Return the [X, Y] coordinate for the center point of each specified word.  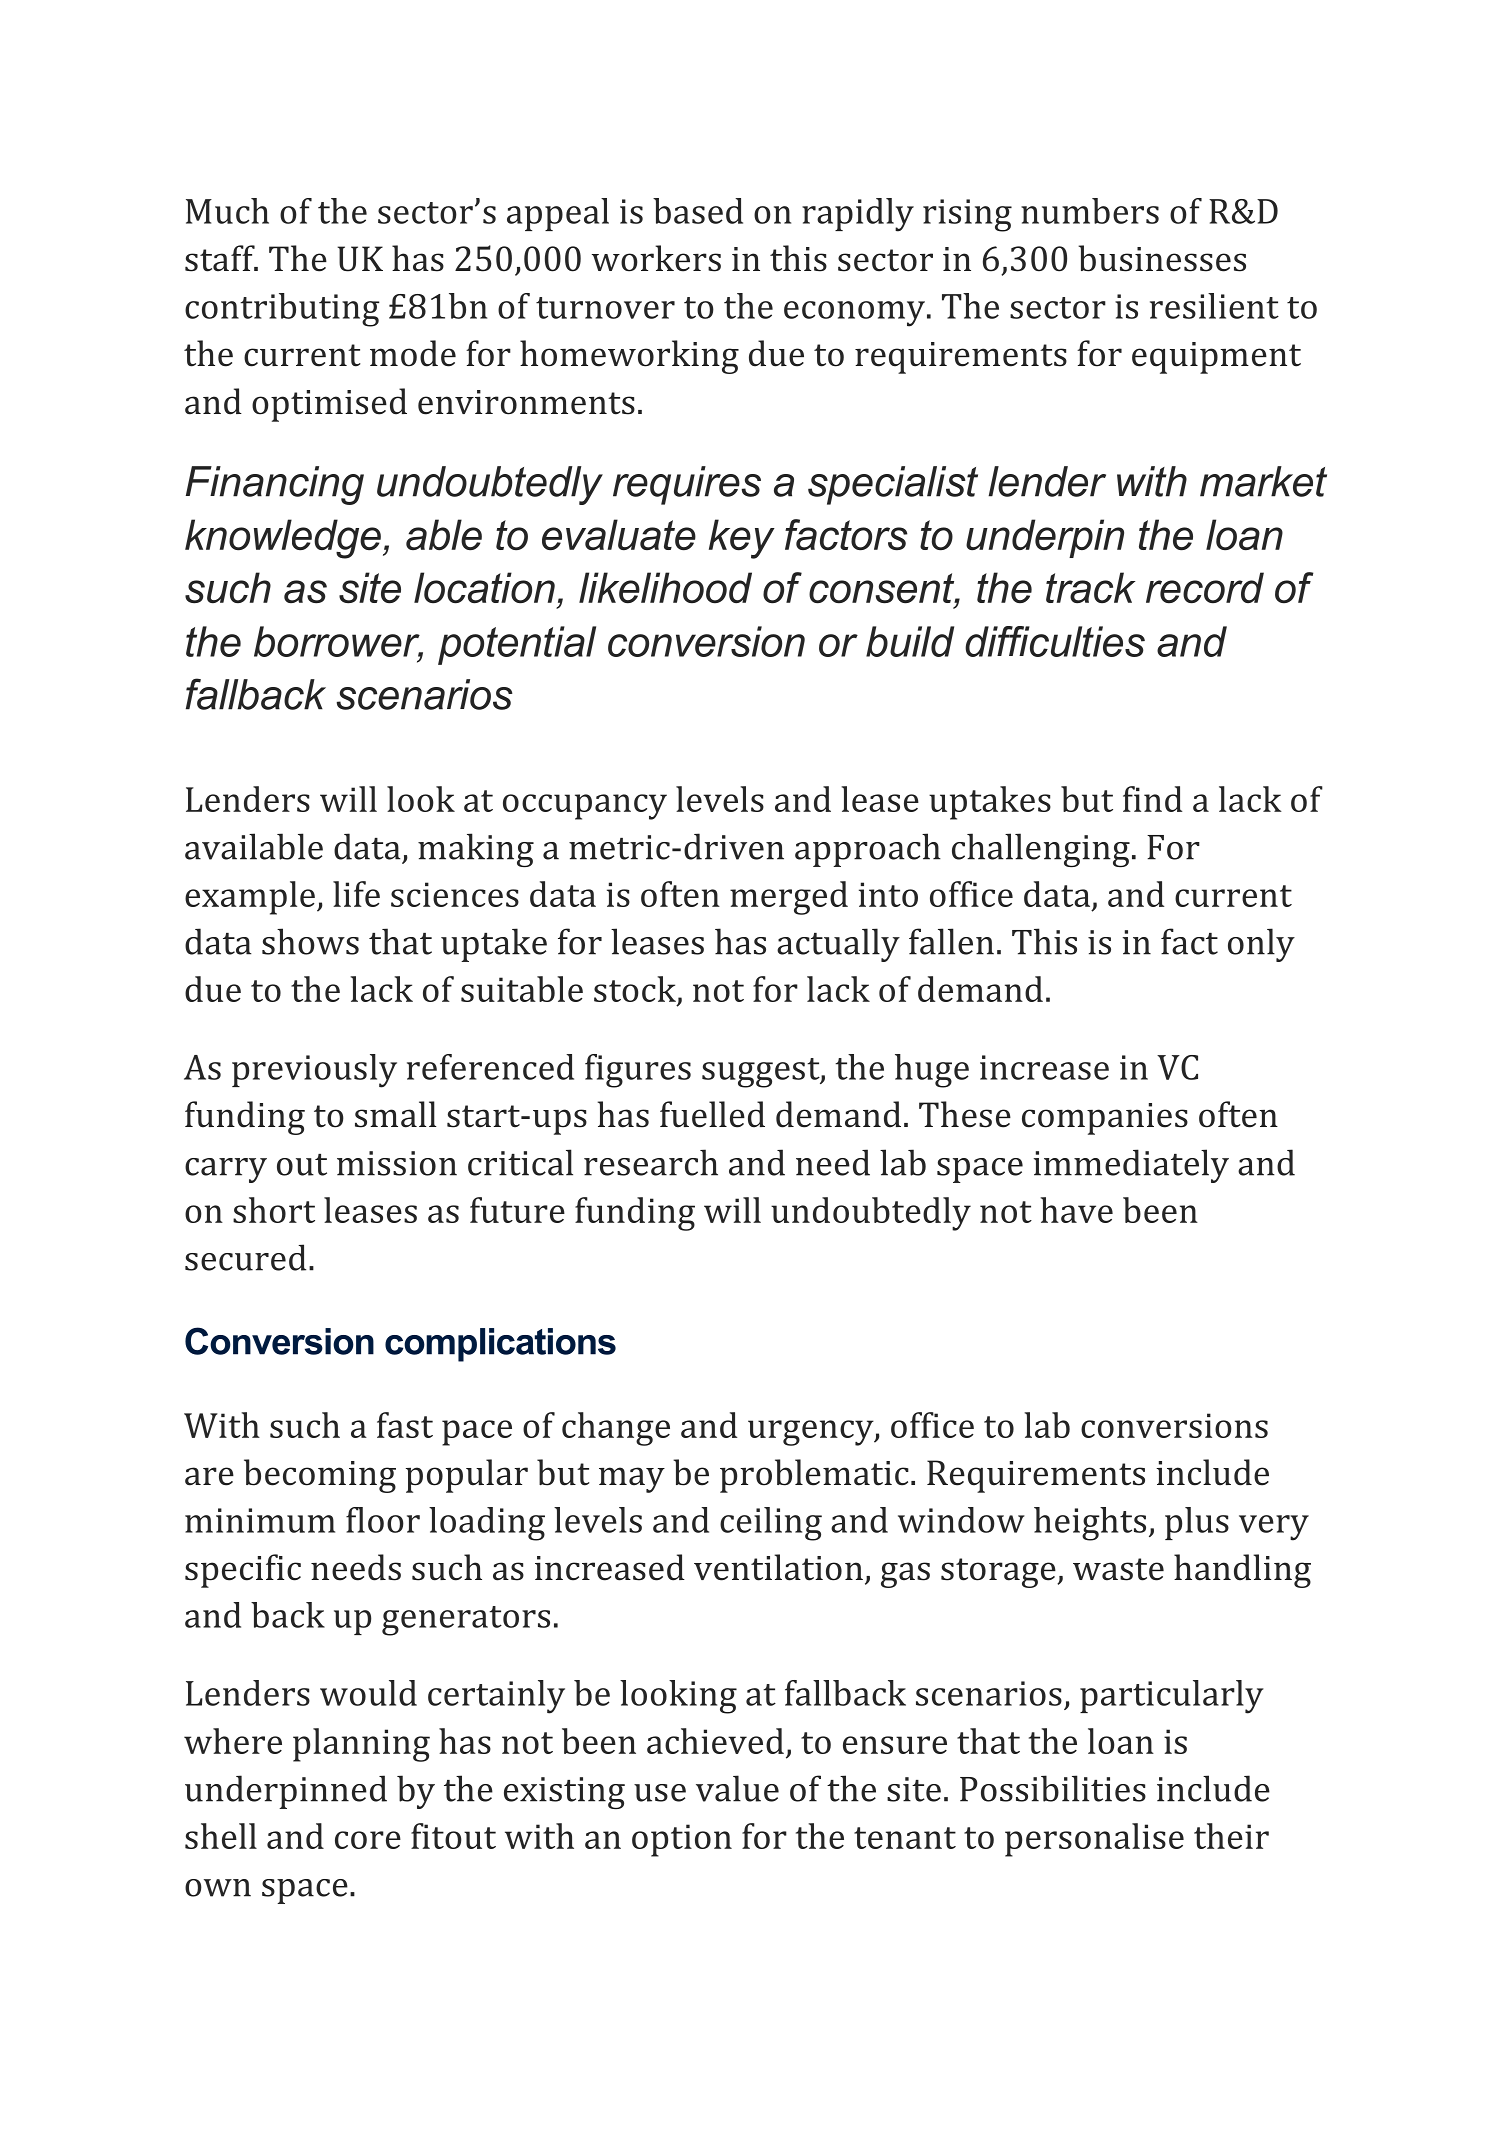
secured [245, 1257]
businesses [1162, 258]
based [698, 211]
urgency [812, 1433]
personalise [1094, 1840]
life [356, 894]
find [1152, 799]
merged [789, 898]
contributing [282, 310]
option [682, 1840]
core [368, 1840]
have [1077, 1210]
